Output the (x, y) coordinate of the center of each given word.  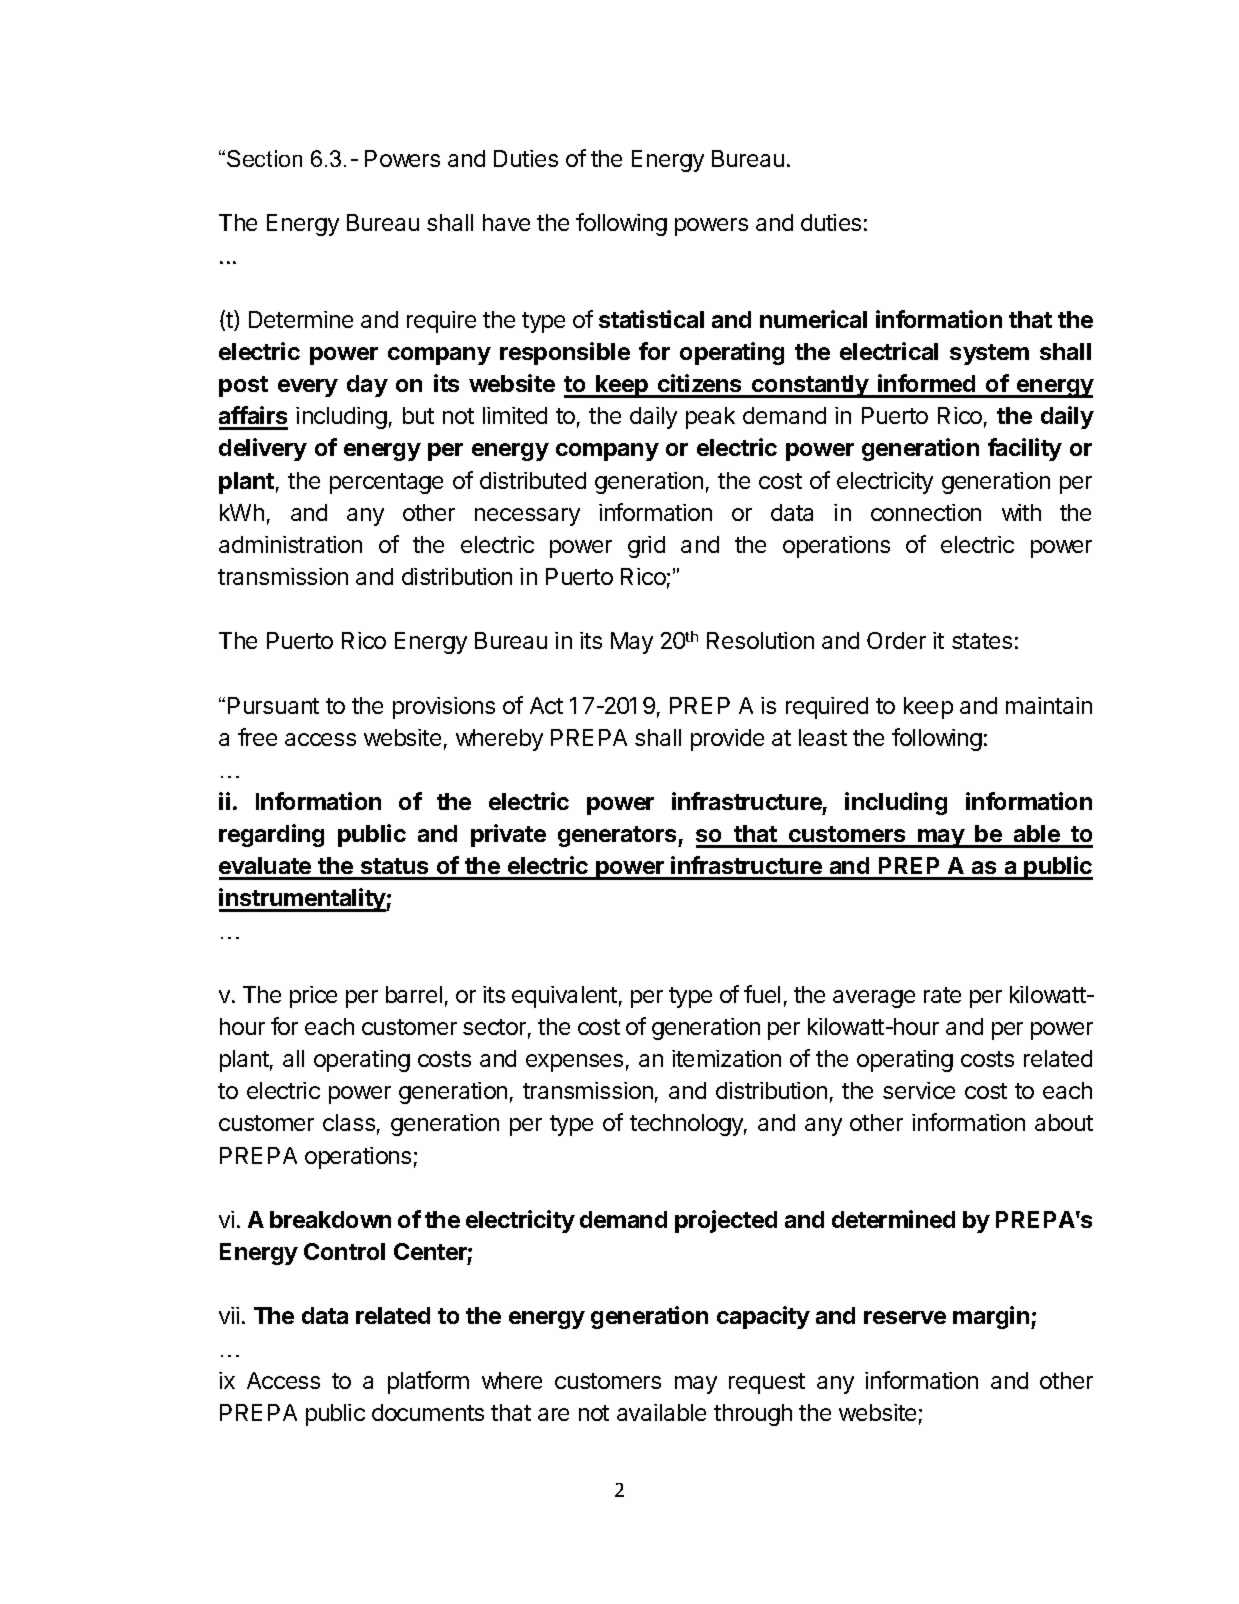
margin (991, 1317)
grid (646, 547)
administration (290, 544)
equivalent (564, 997)
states (982, 641)
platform (428, 1382)
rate (942, 995)
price (313, 997)
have (506, 222)
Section (264, 158)
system (989, 354)
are (553, 1414)
